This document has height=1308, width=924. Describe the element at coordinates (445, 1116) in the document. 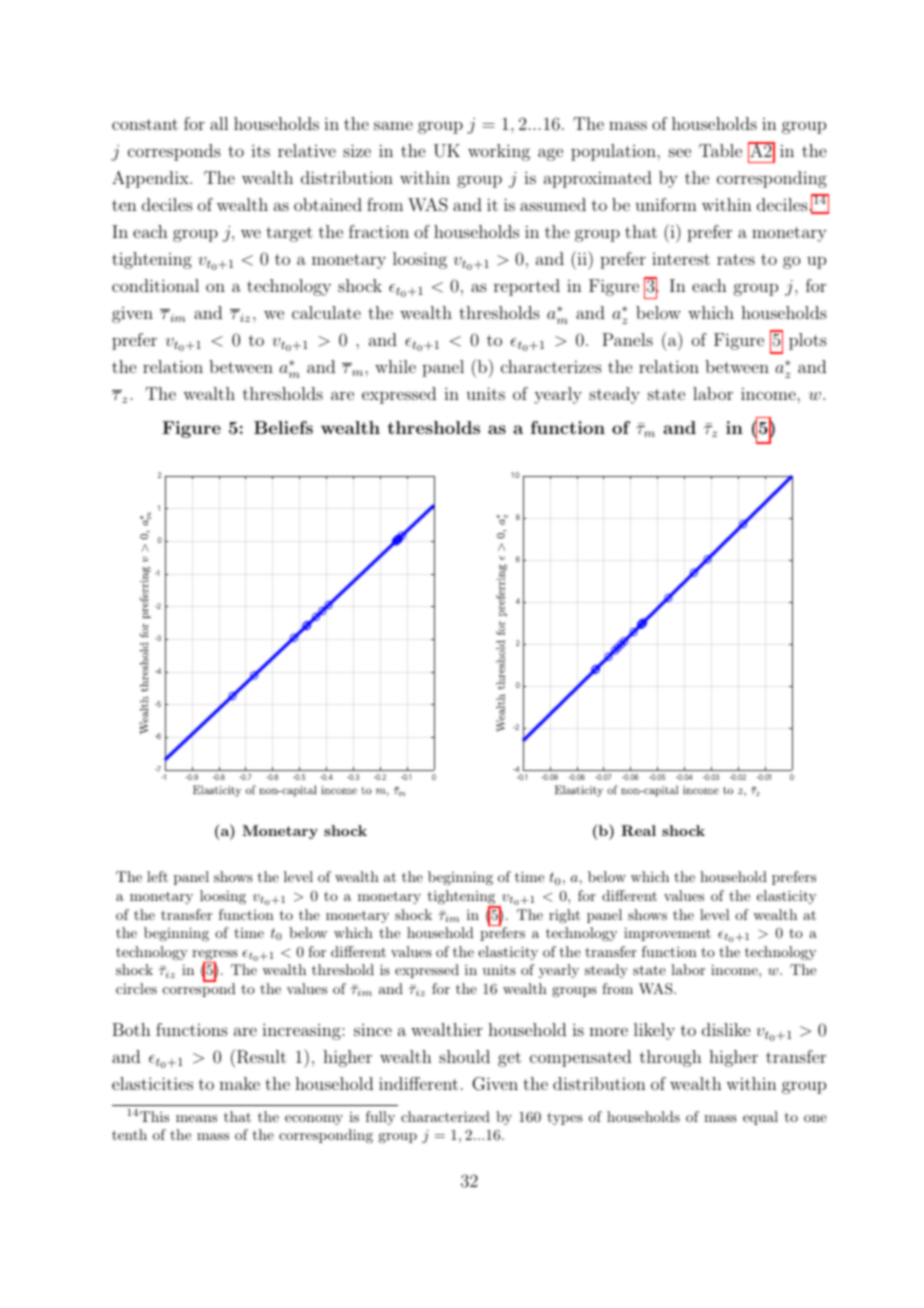

I see `characterized` at that location.
